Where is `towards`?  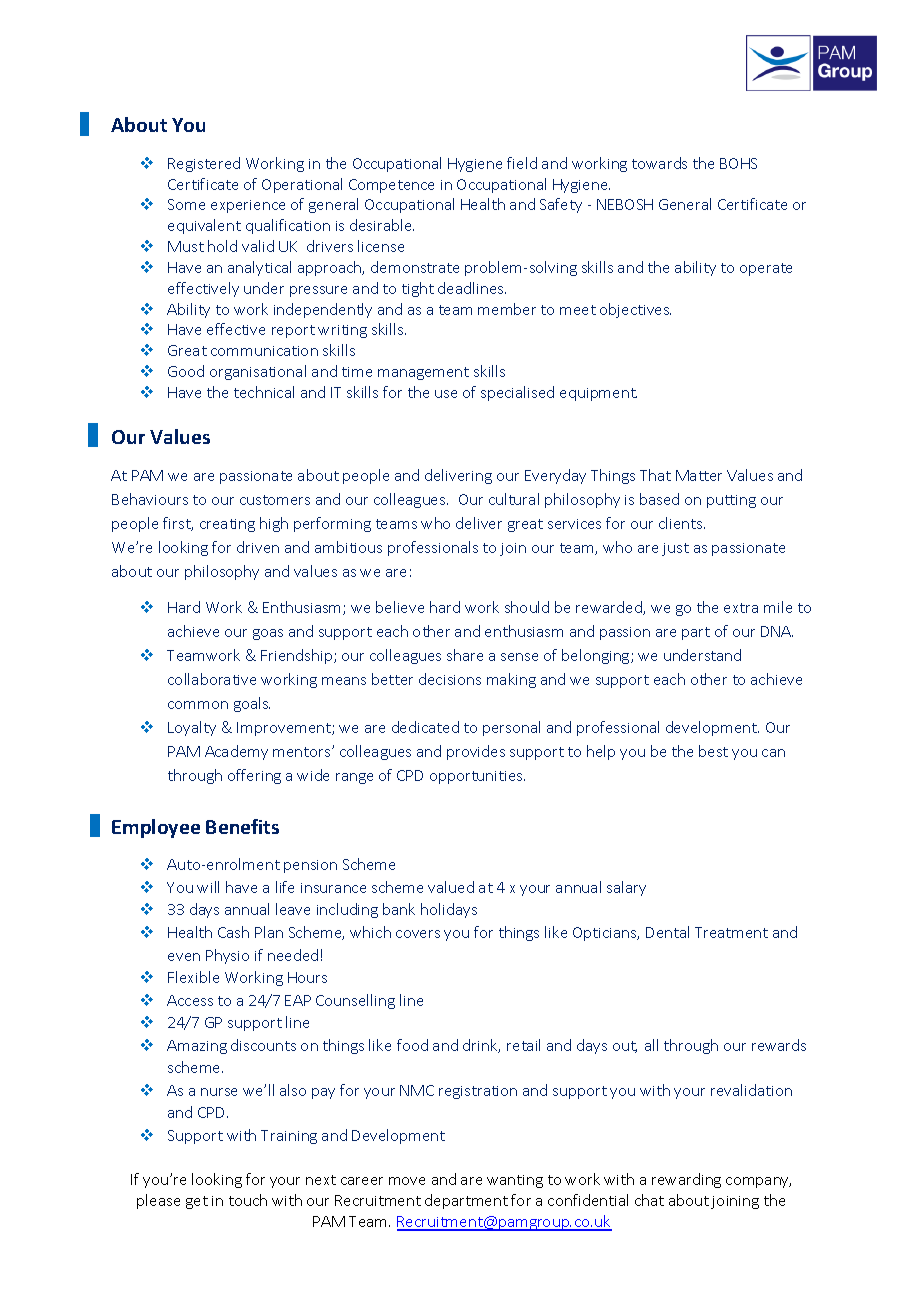
towards is located at coordinates (659, 163).
